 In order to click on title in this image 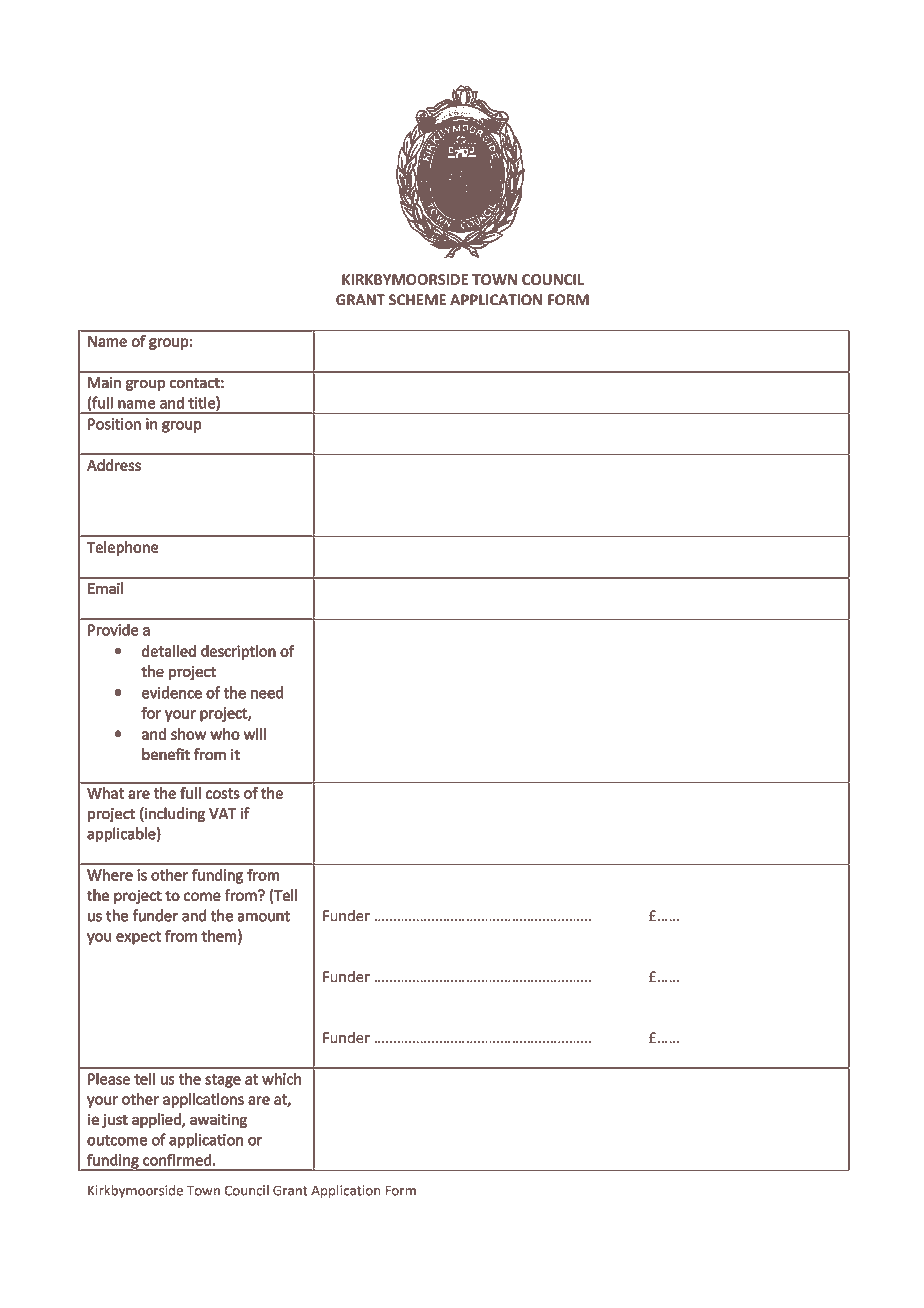, I will do `click(203, 404)`.
